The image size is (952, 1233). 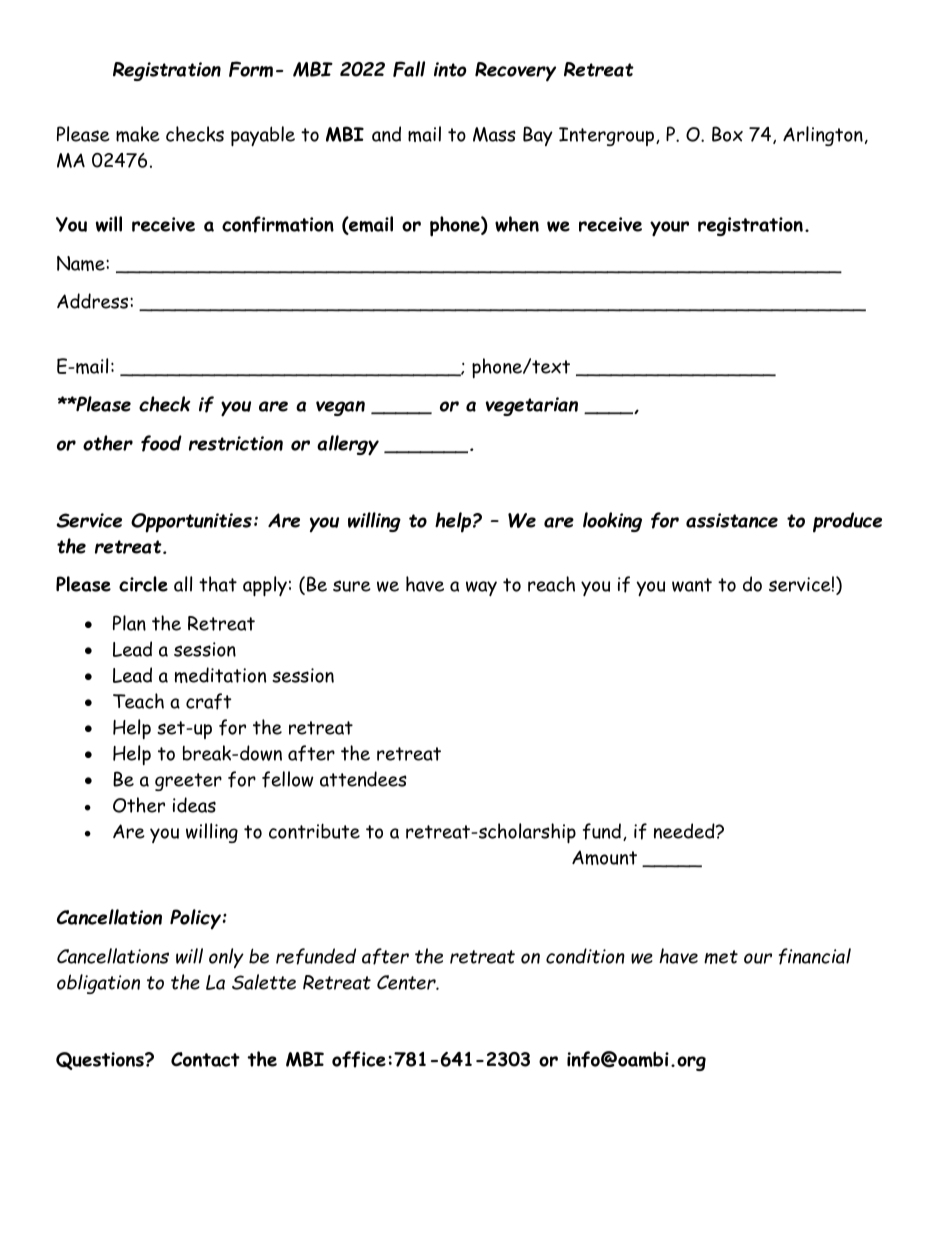 What do you see at coordinates (685, 831) in the screenshot?
I see `needed` at bounding box center [685, 831].
